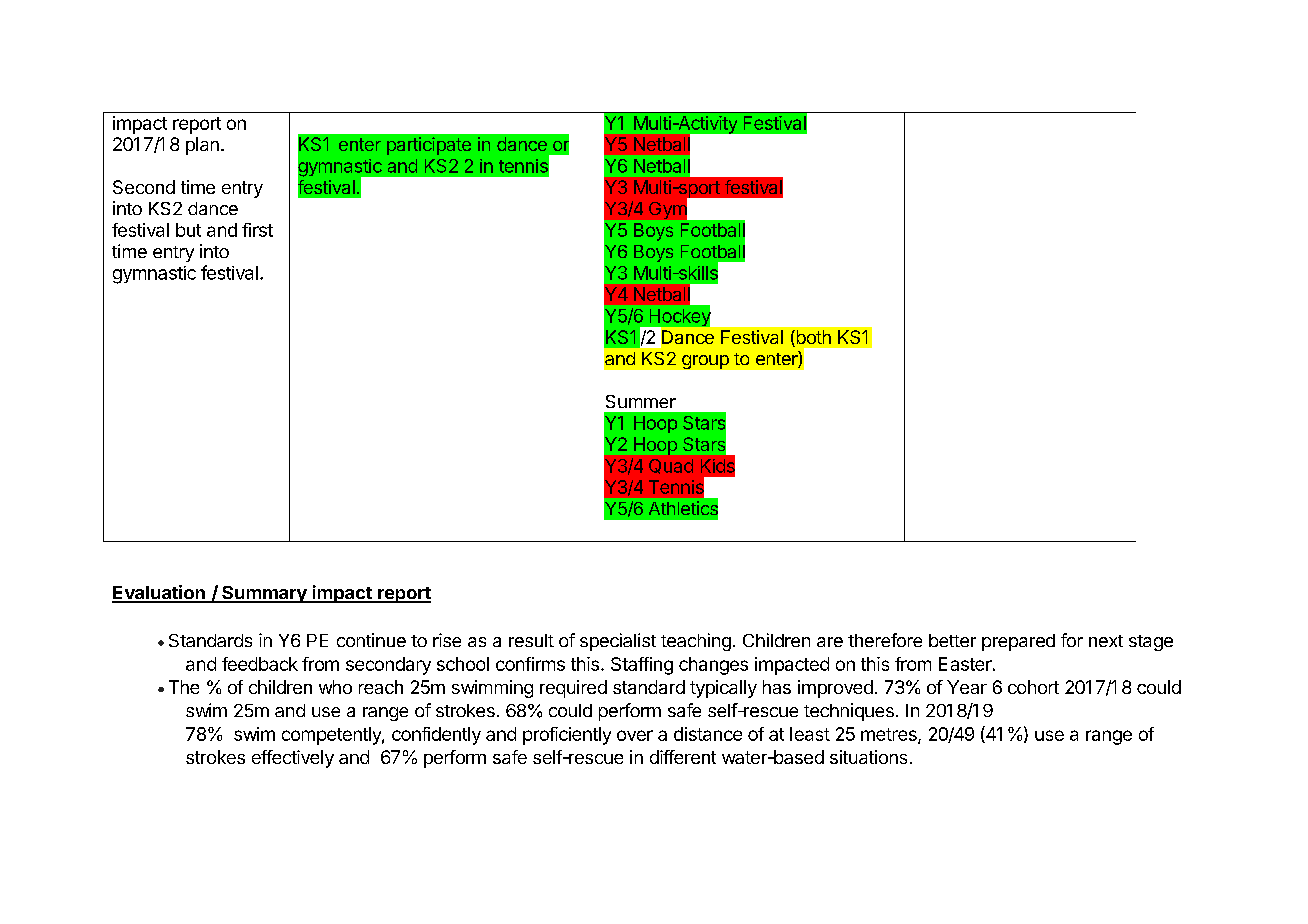 The image size is (1308, 924). What do you see at coordinates (429, 146) in the image?
I see `participate` at bounding box center [429, 146].
